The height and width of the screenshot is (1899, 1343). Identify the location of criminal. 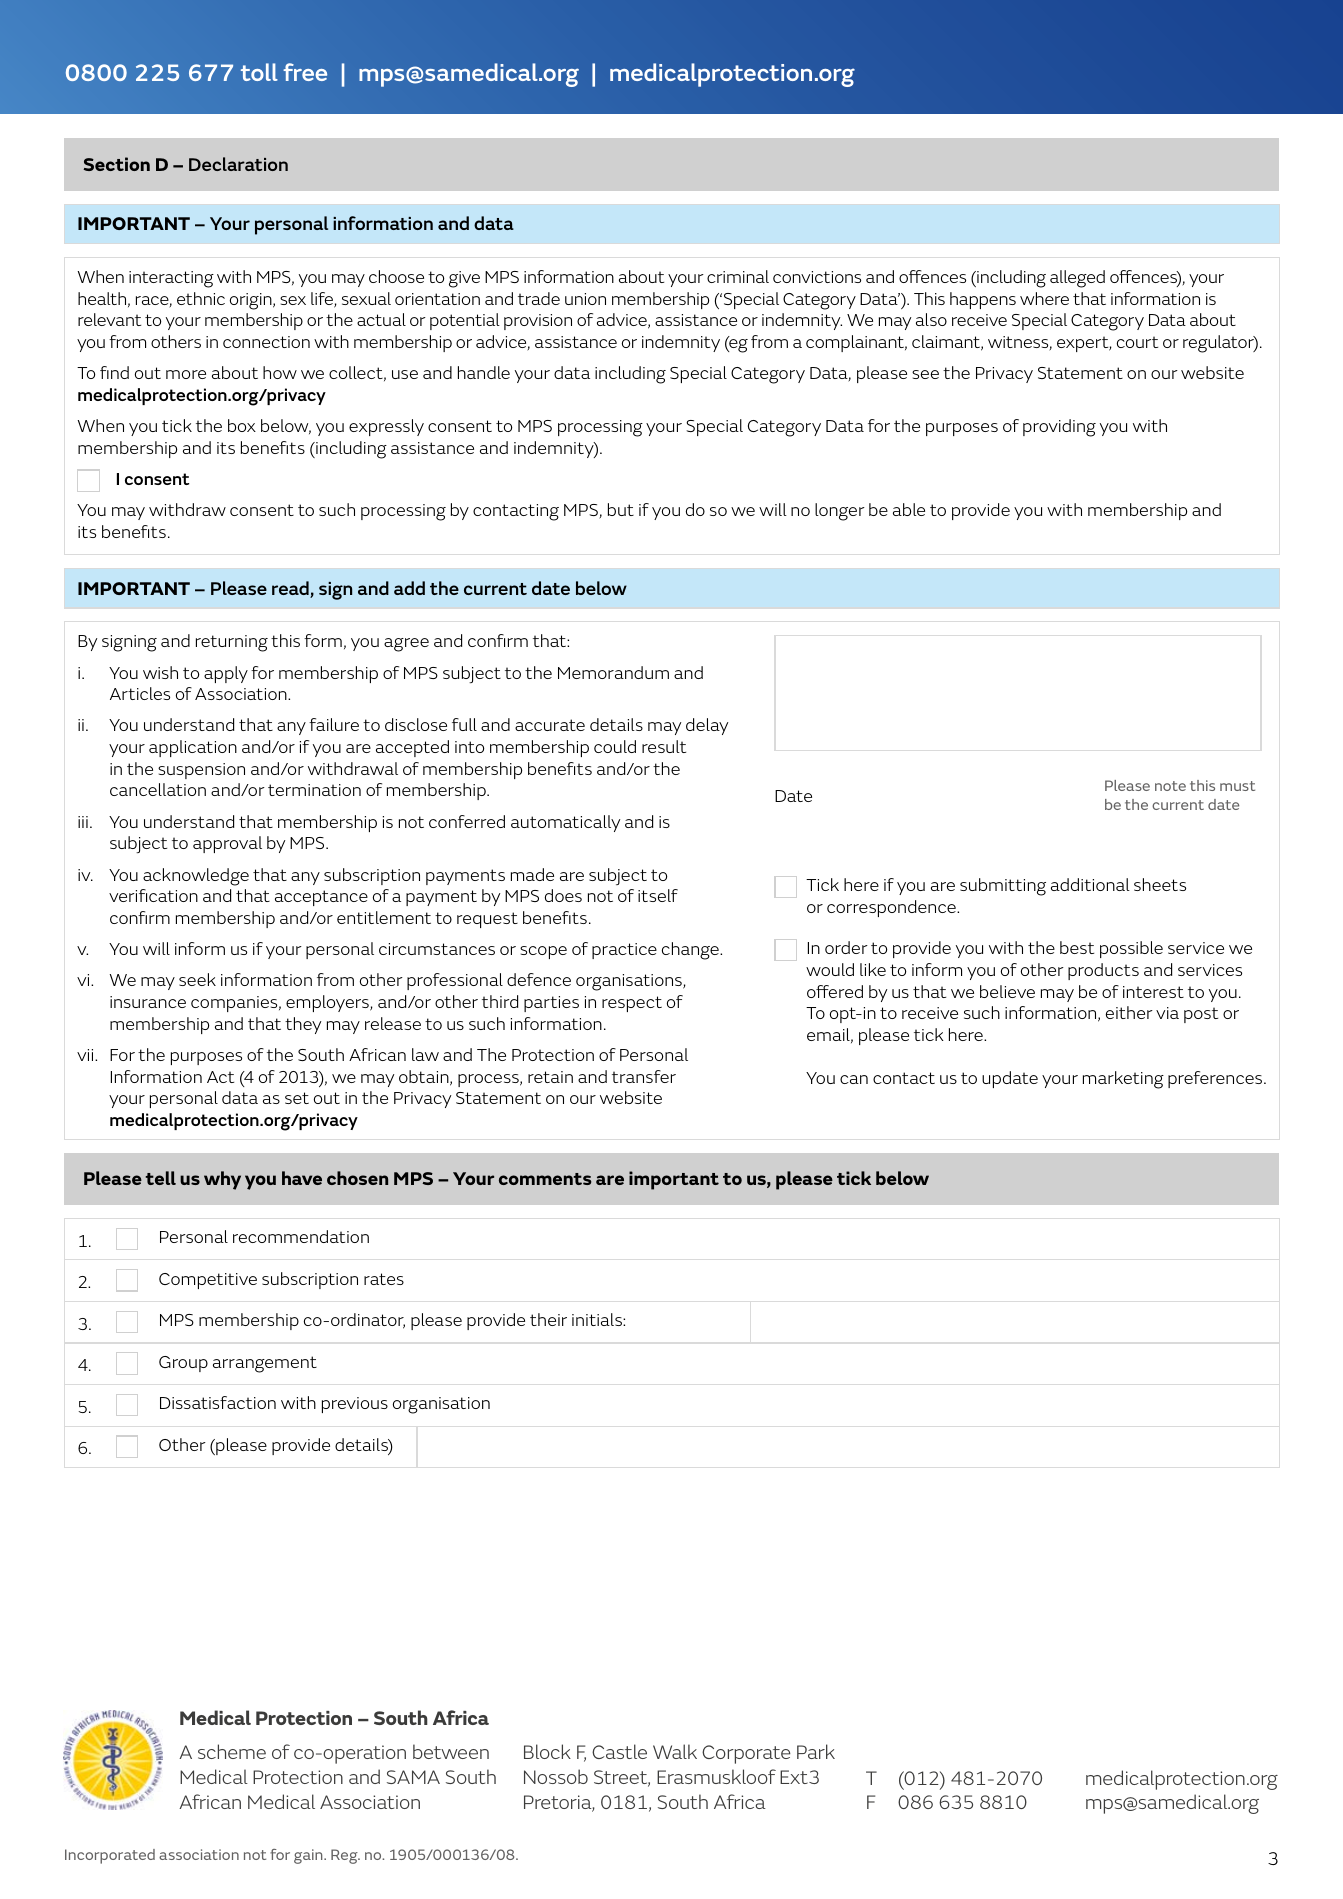
(738, 276).
